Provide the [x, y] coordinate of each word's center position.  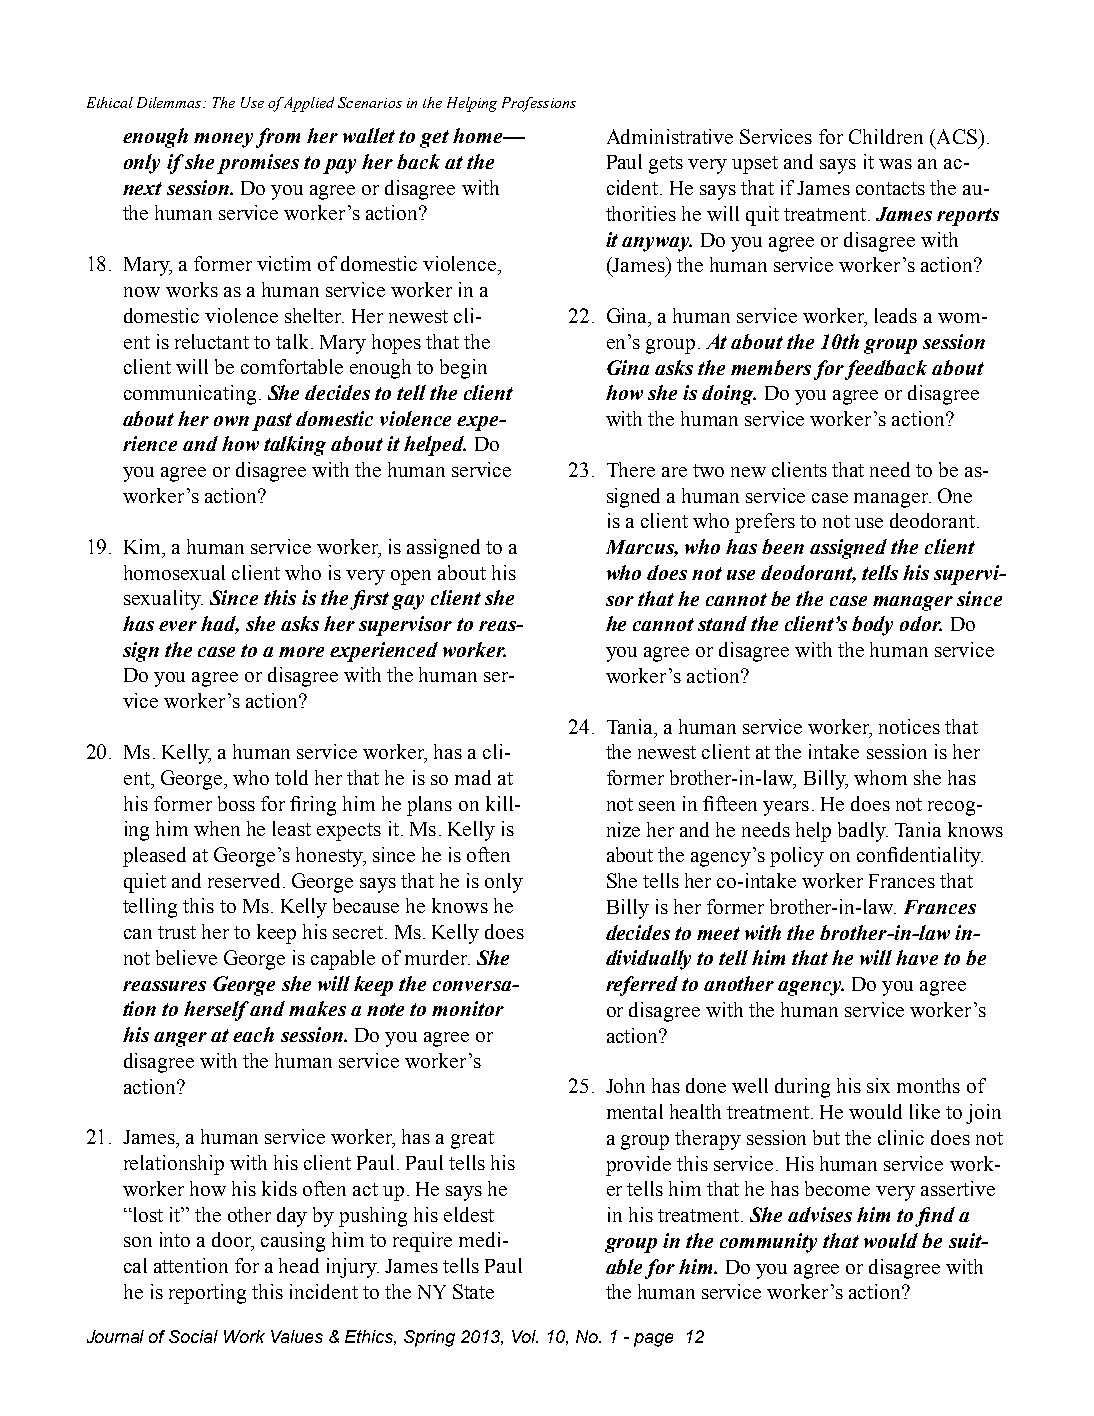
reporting [207, 1294]
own [231, 421]
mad [473, 777]
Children [886, 136]
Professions [539, 104]
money [223, 140]
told [291, 777]
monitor [468, 1008]
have [917, 957]
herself [217, 1011]
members [771, 367]
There [631, 469]
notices [909, 726]
